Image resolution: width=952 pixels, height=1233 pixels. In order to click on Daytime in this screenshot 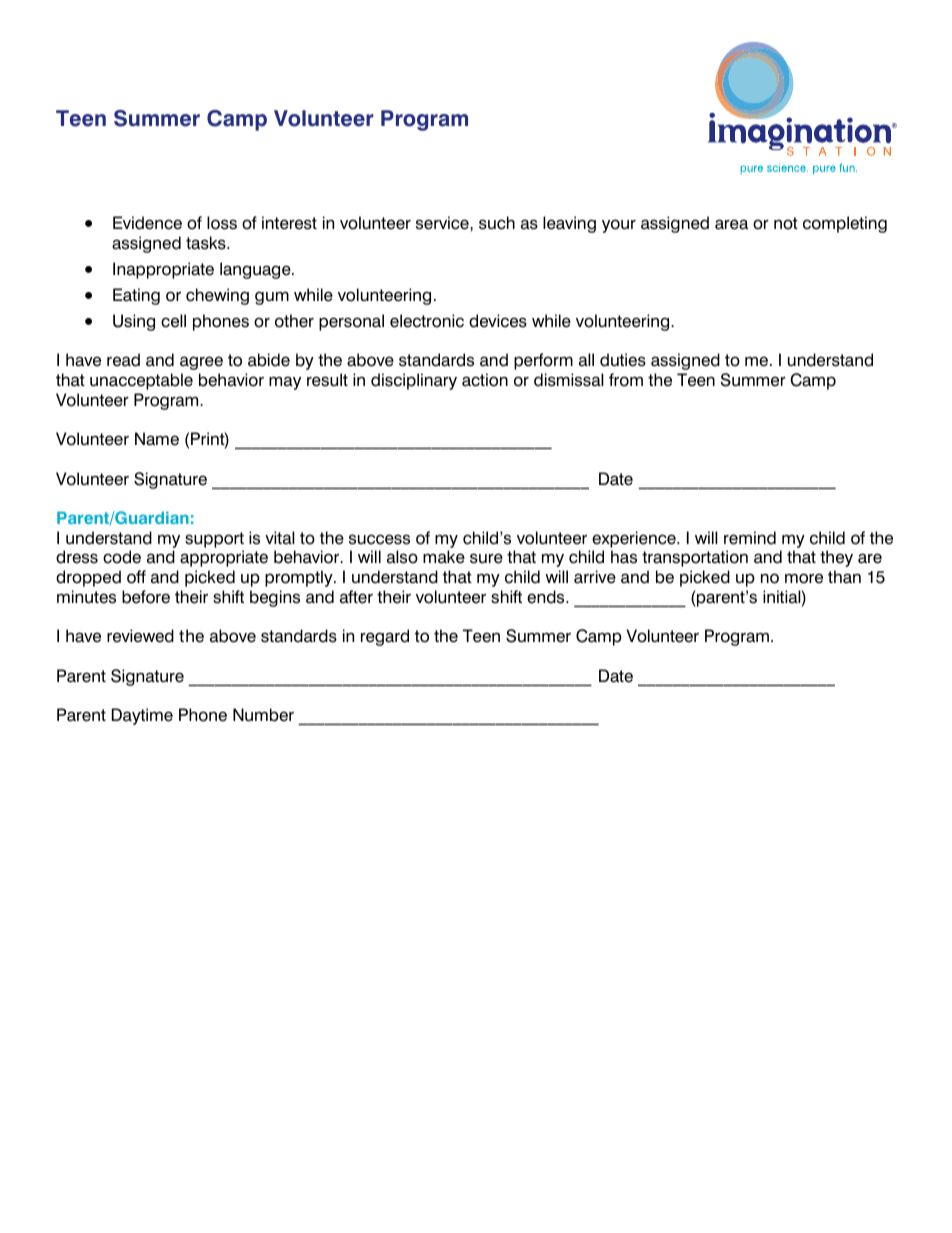, I will do `click(142, 716)`.
